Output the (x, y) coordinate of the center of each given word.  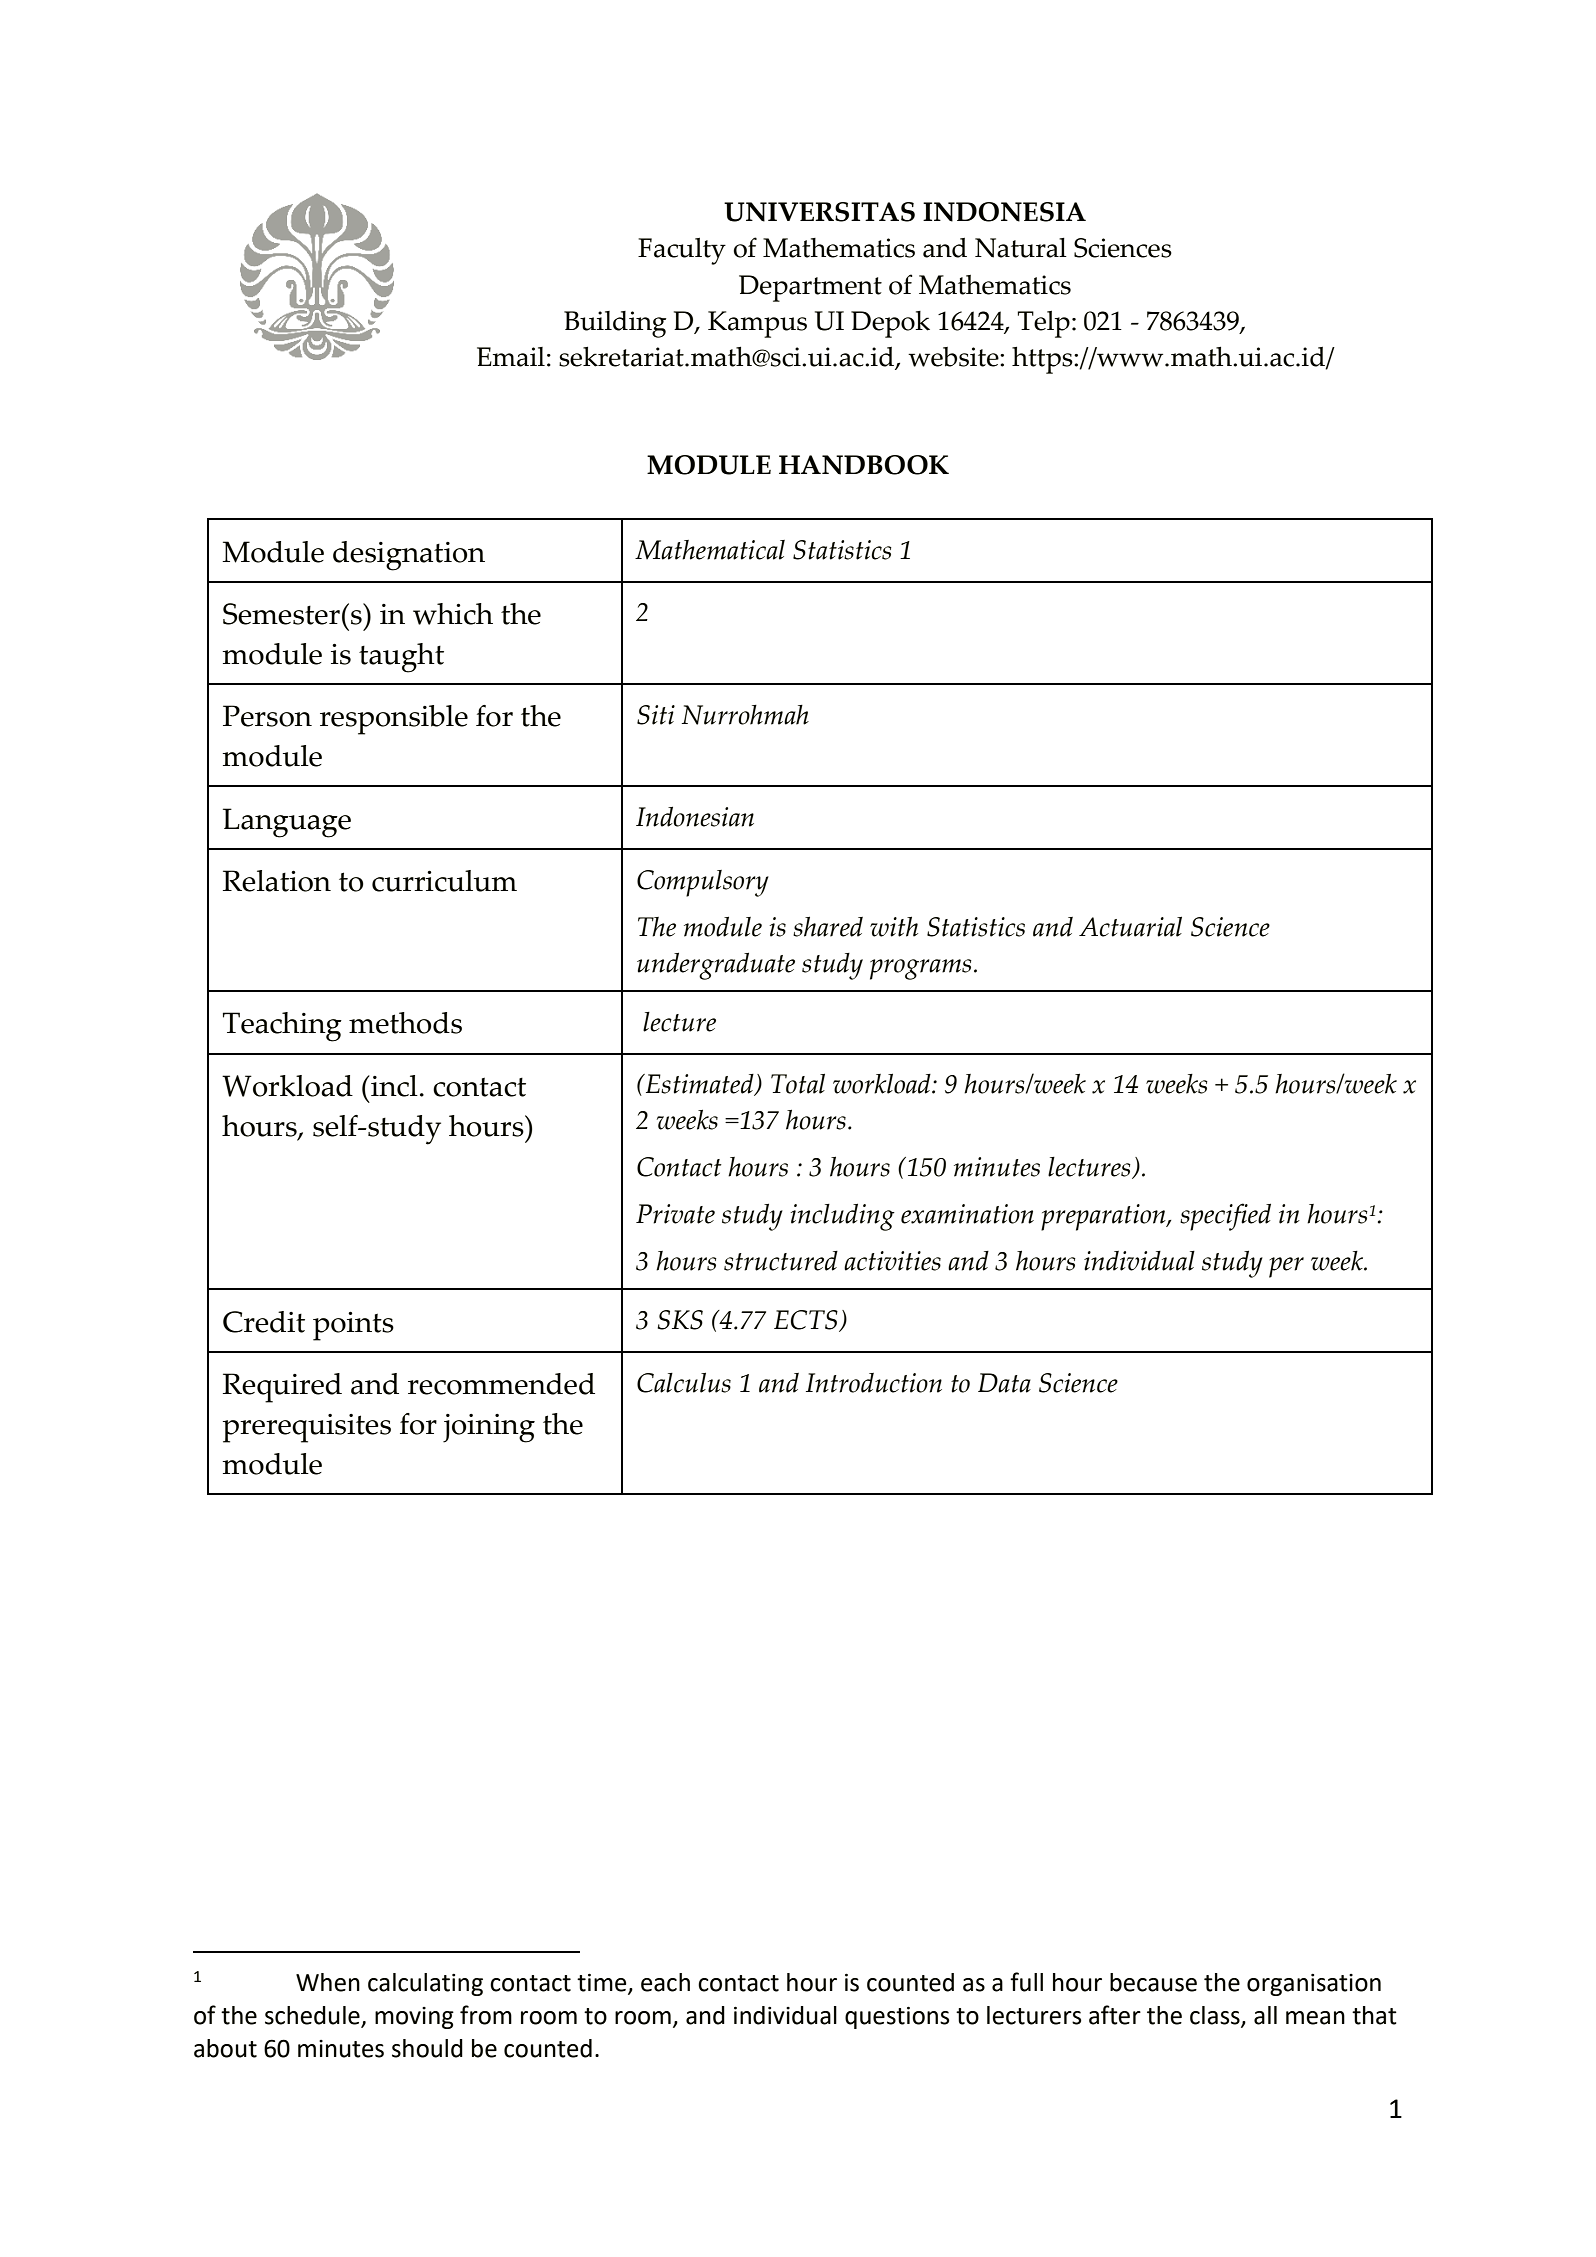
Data (1004, 1383)
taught (401, 658)
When (328, 1982)
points (353, 1326)
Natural (1021, 248)
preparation (1104, 1217)
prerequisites (307, 1428)
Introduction (874, 1383)
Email (511, 357)
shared (828, 926)
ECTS (807, 1321)
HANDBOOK (864, 465)
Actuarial (1130, 926)
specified (1225, 1217)
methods (405, 1023)
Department (810, 288)
